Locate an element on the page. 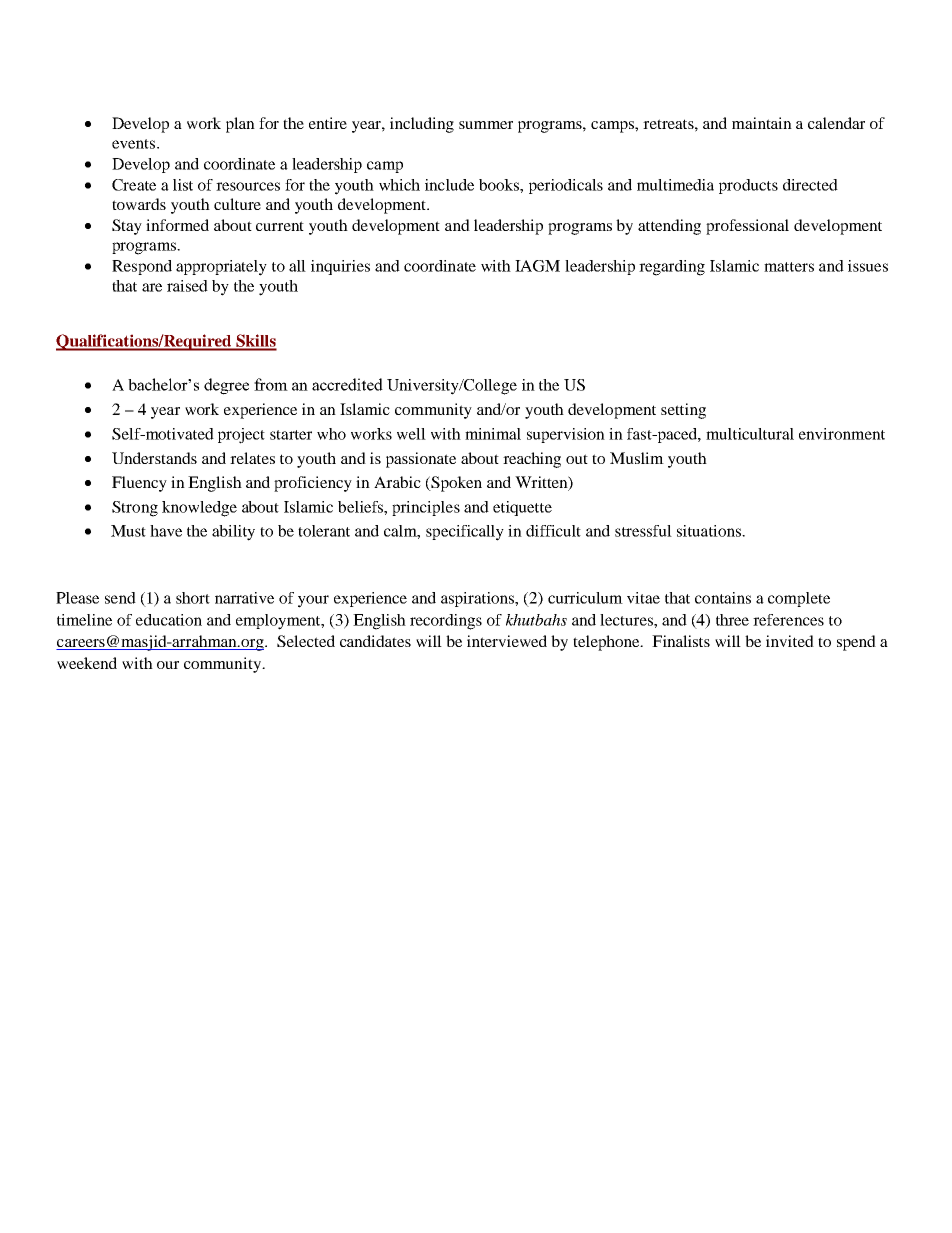 The height and width of the page is (1233, 952). education is located at coordinates (169, 620).
